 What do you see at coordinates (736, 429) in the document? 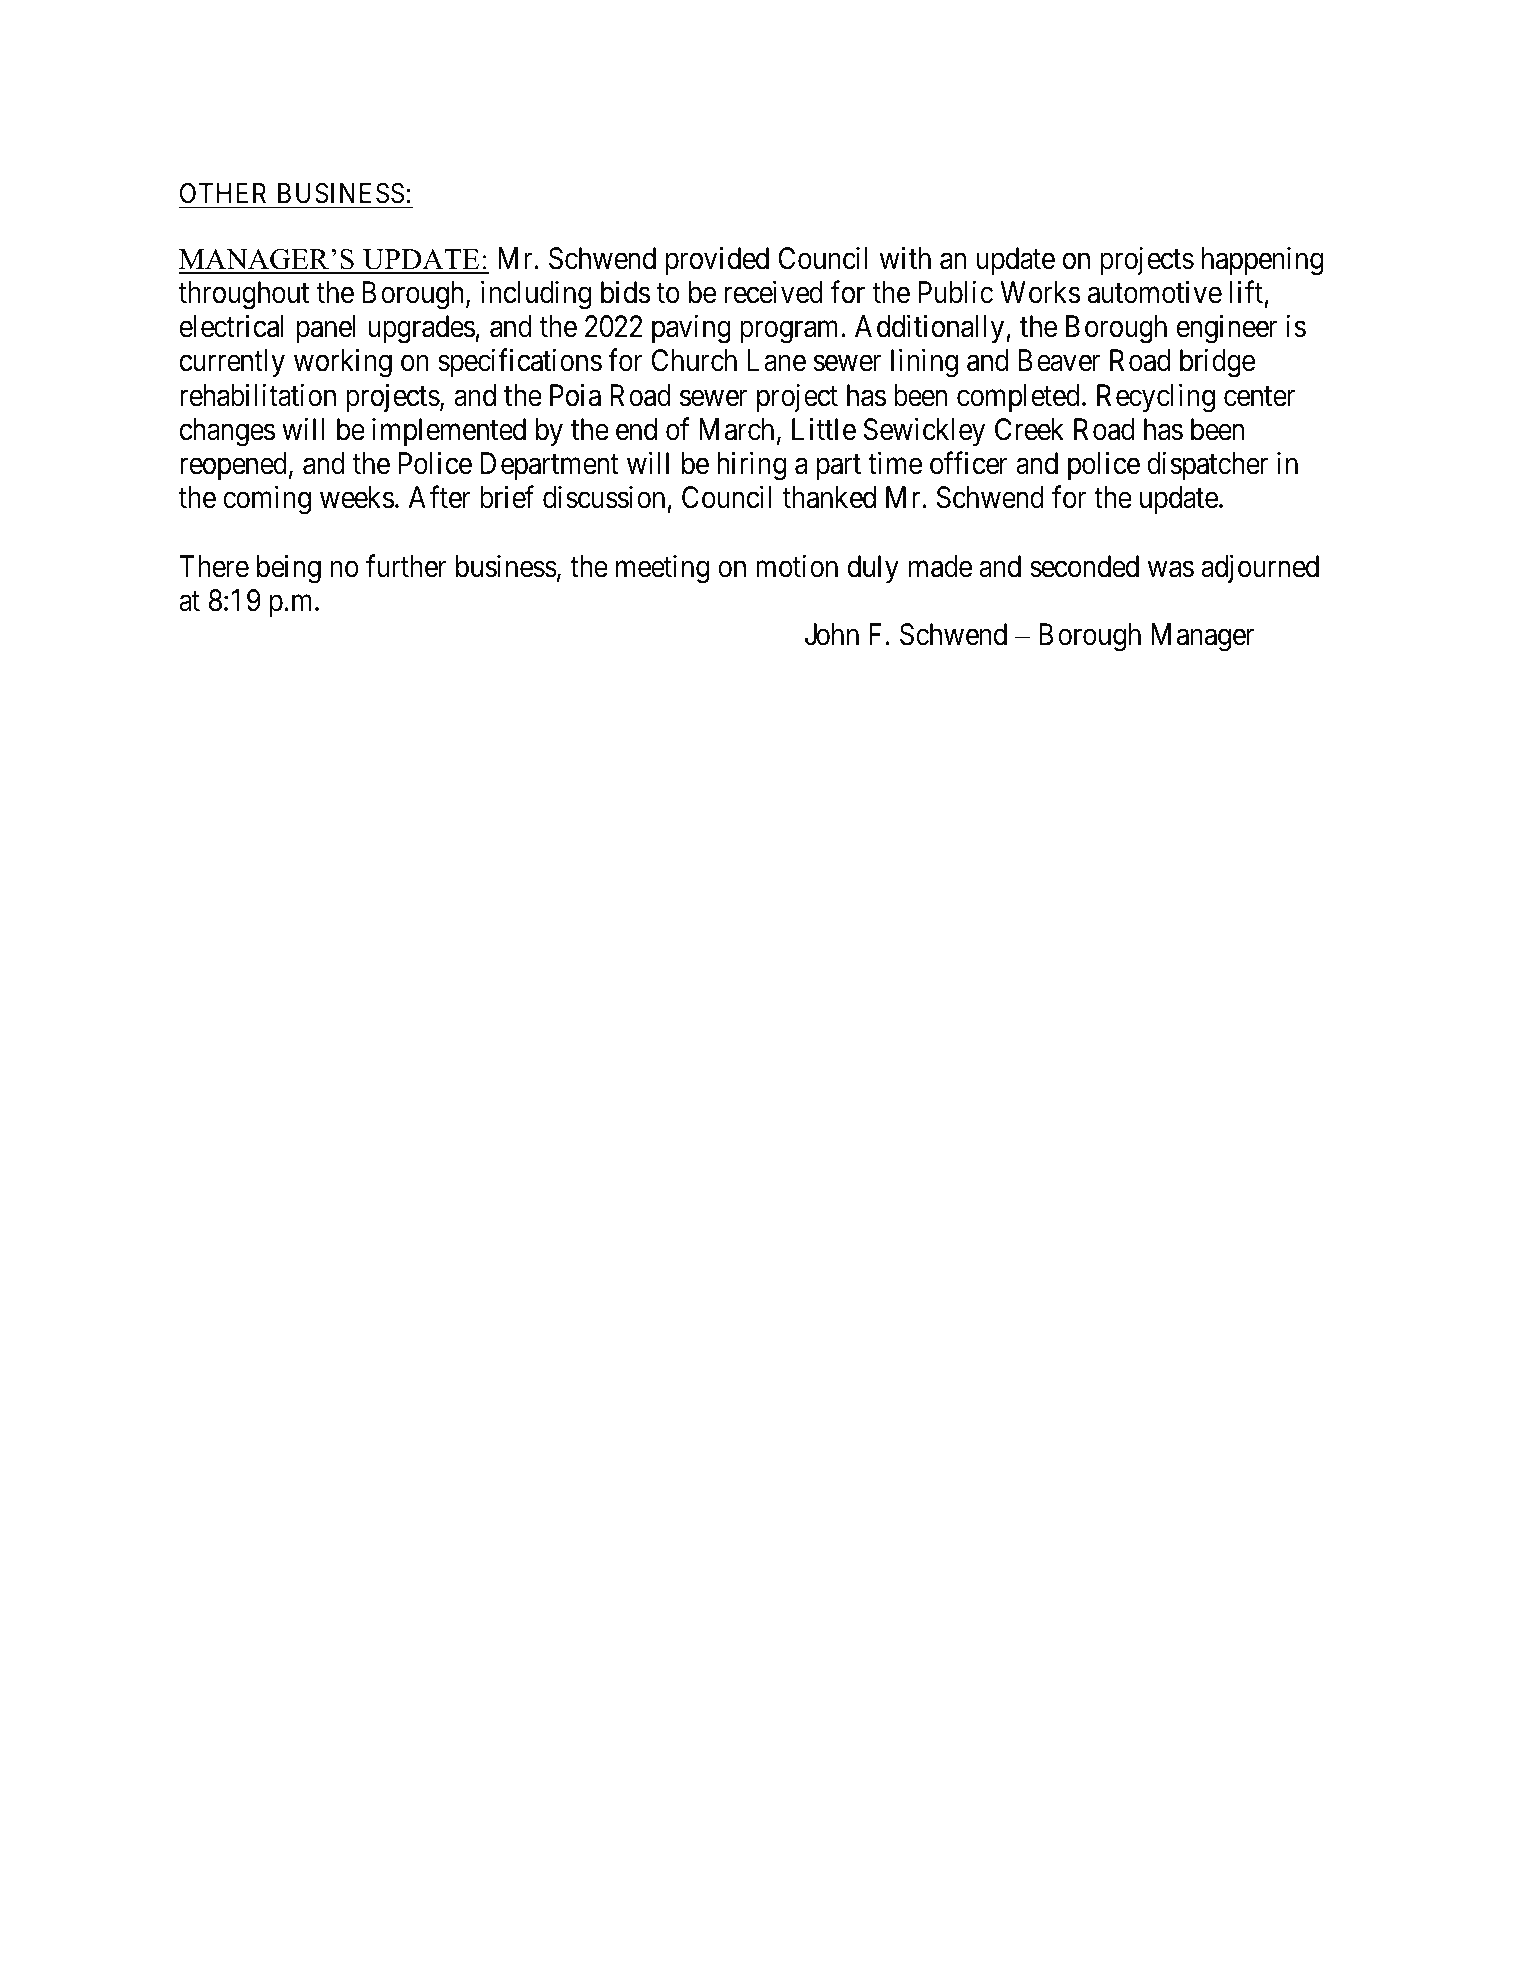
I see `March` at bounding box center [736, 429].
